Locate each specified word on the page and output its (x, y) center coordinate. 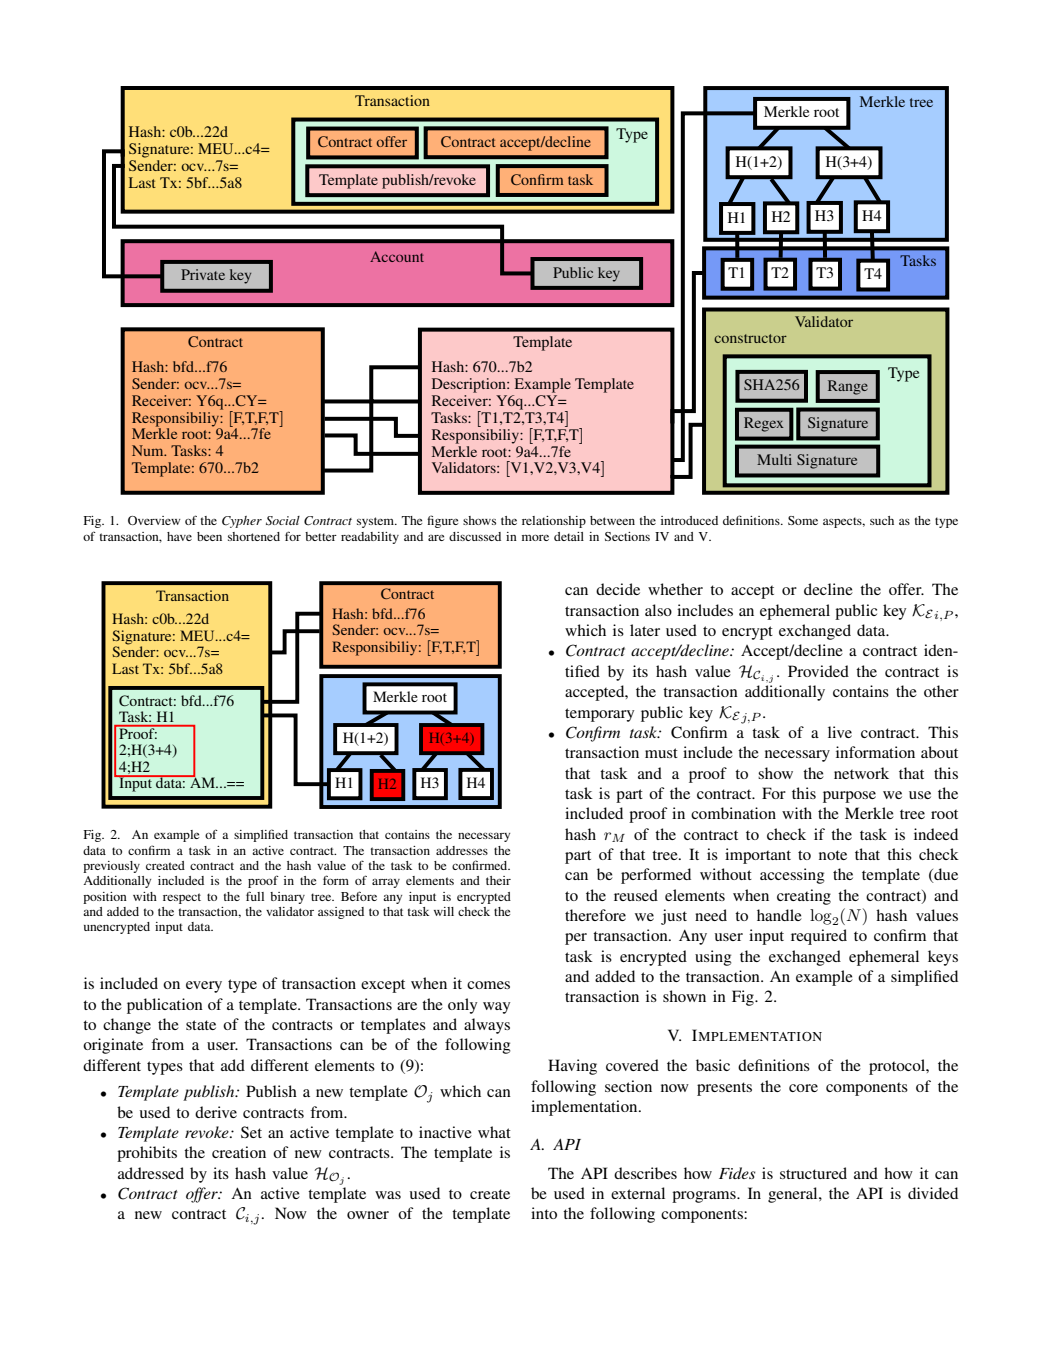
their (498, 880)
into (544, 1213)
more (535, 538)
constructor (750, 338)
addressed (151, 1173)
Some (803, 520)
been (209, 536)
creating (804, 897)
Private (203, 274)
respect (182, 898)
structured (813, 1173)
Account (397, 256)
